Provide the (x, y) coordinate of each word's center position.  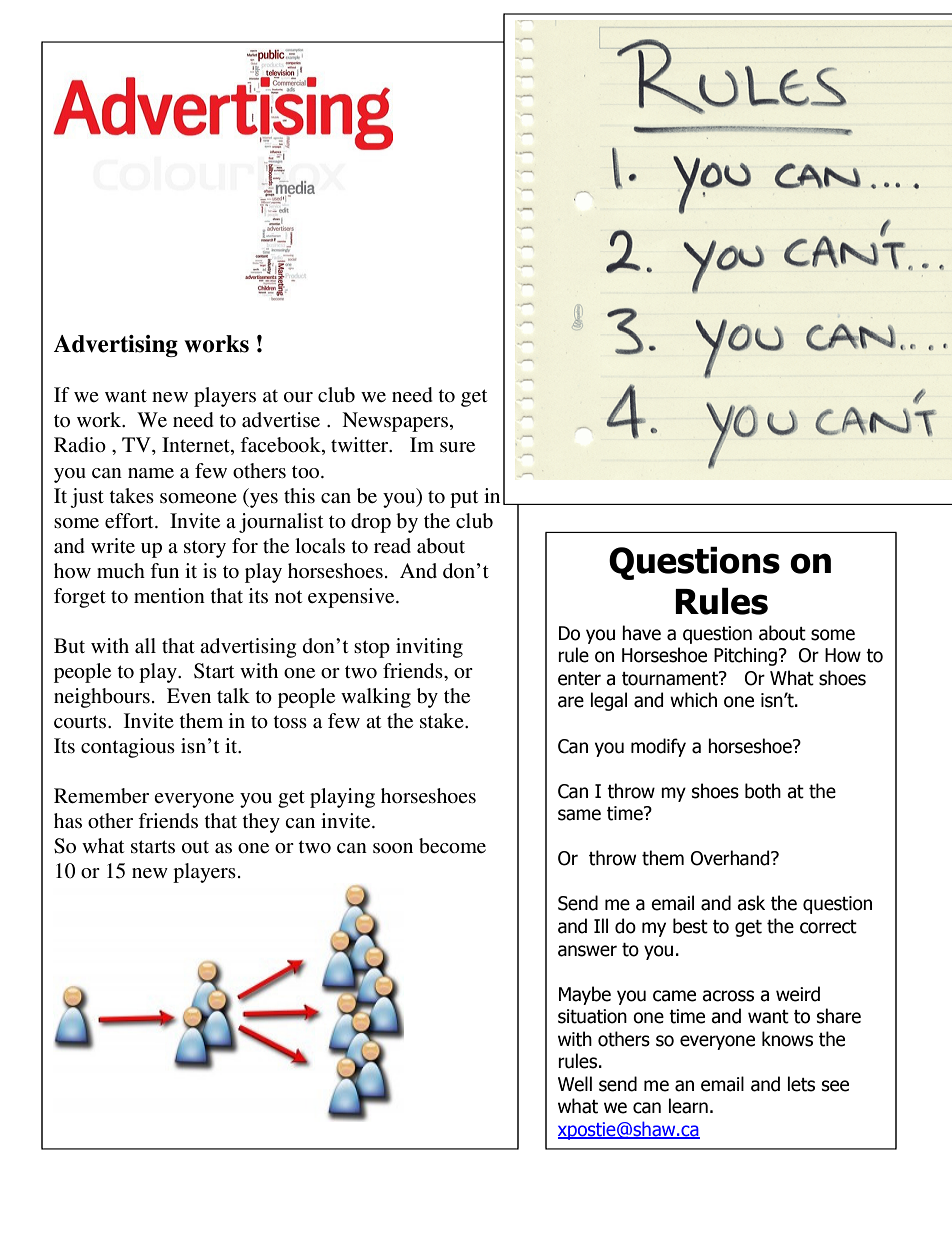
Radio (80, 445)
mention (169, 595)
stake (443, 721)
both (763, 791)
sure (457, 447)
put (464, 499)
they (261, 823)
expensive (352, 598)
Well (575, 1084)
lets (801, 1084)
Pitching (745, 656)
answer (587, 951)
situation (592, 1016)
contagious (128, 748)
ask (751, 903)
